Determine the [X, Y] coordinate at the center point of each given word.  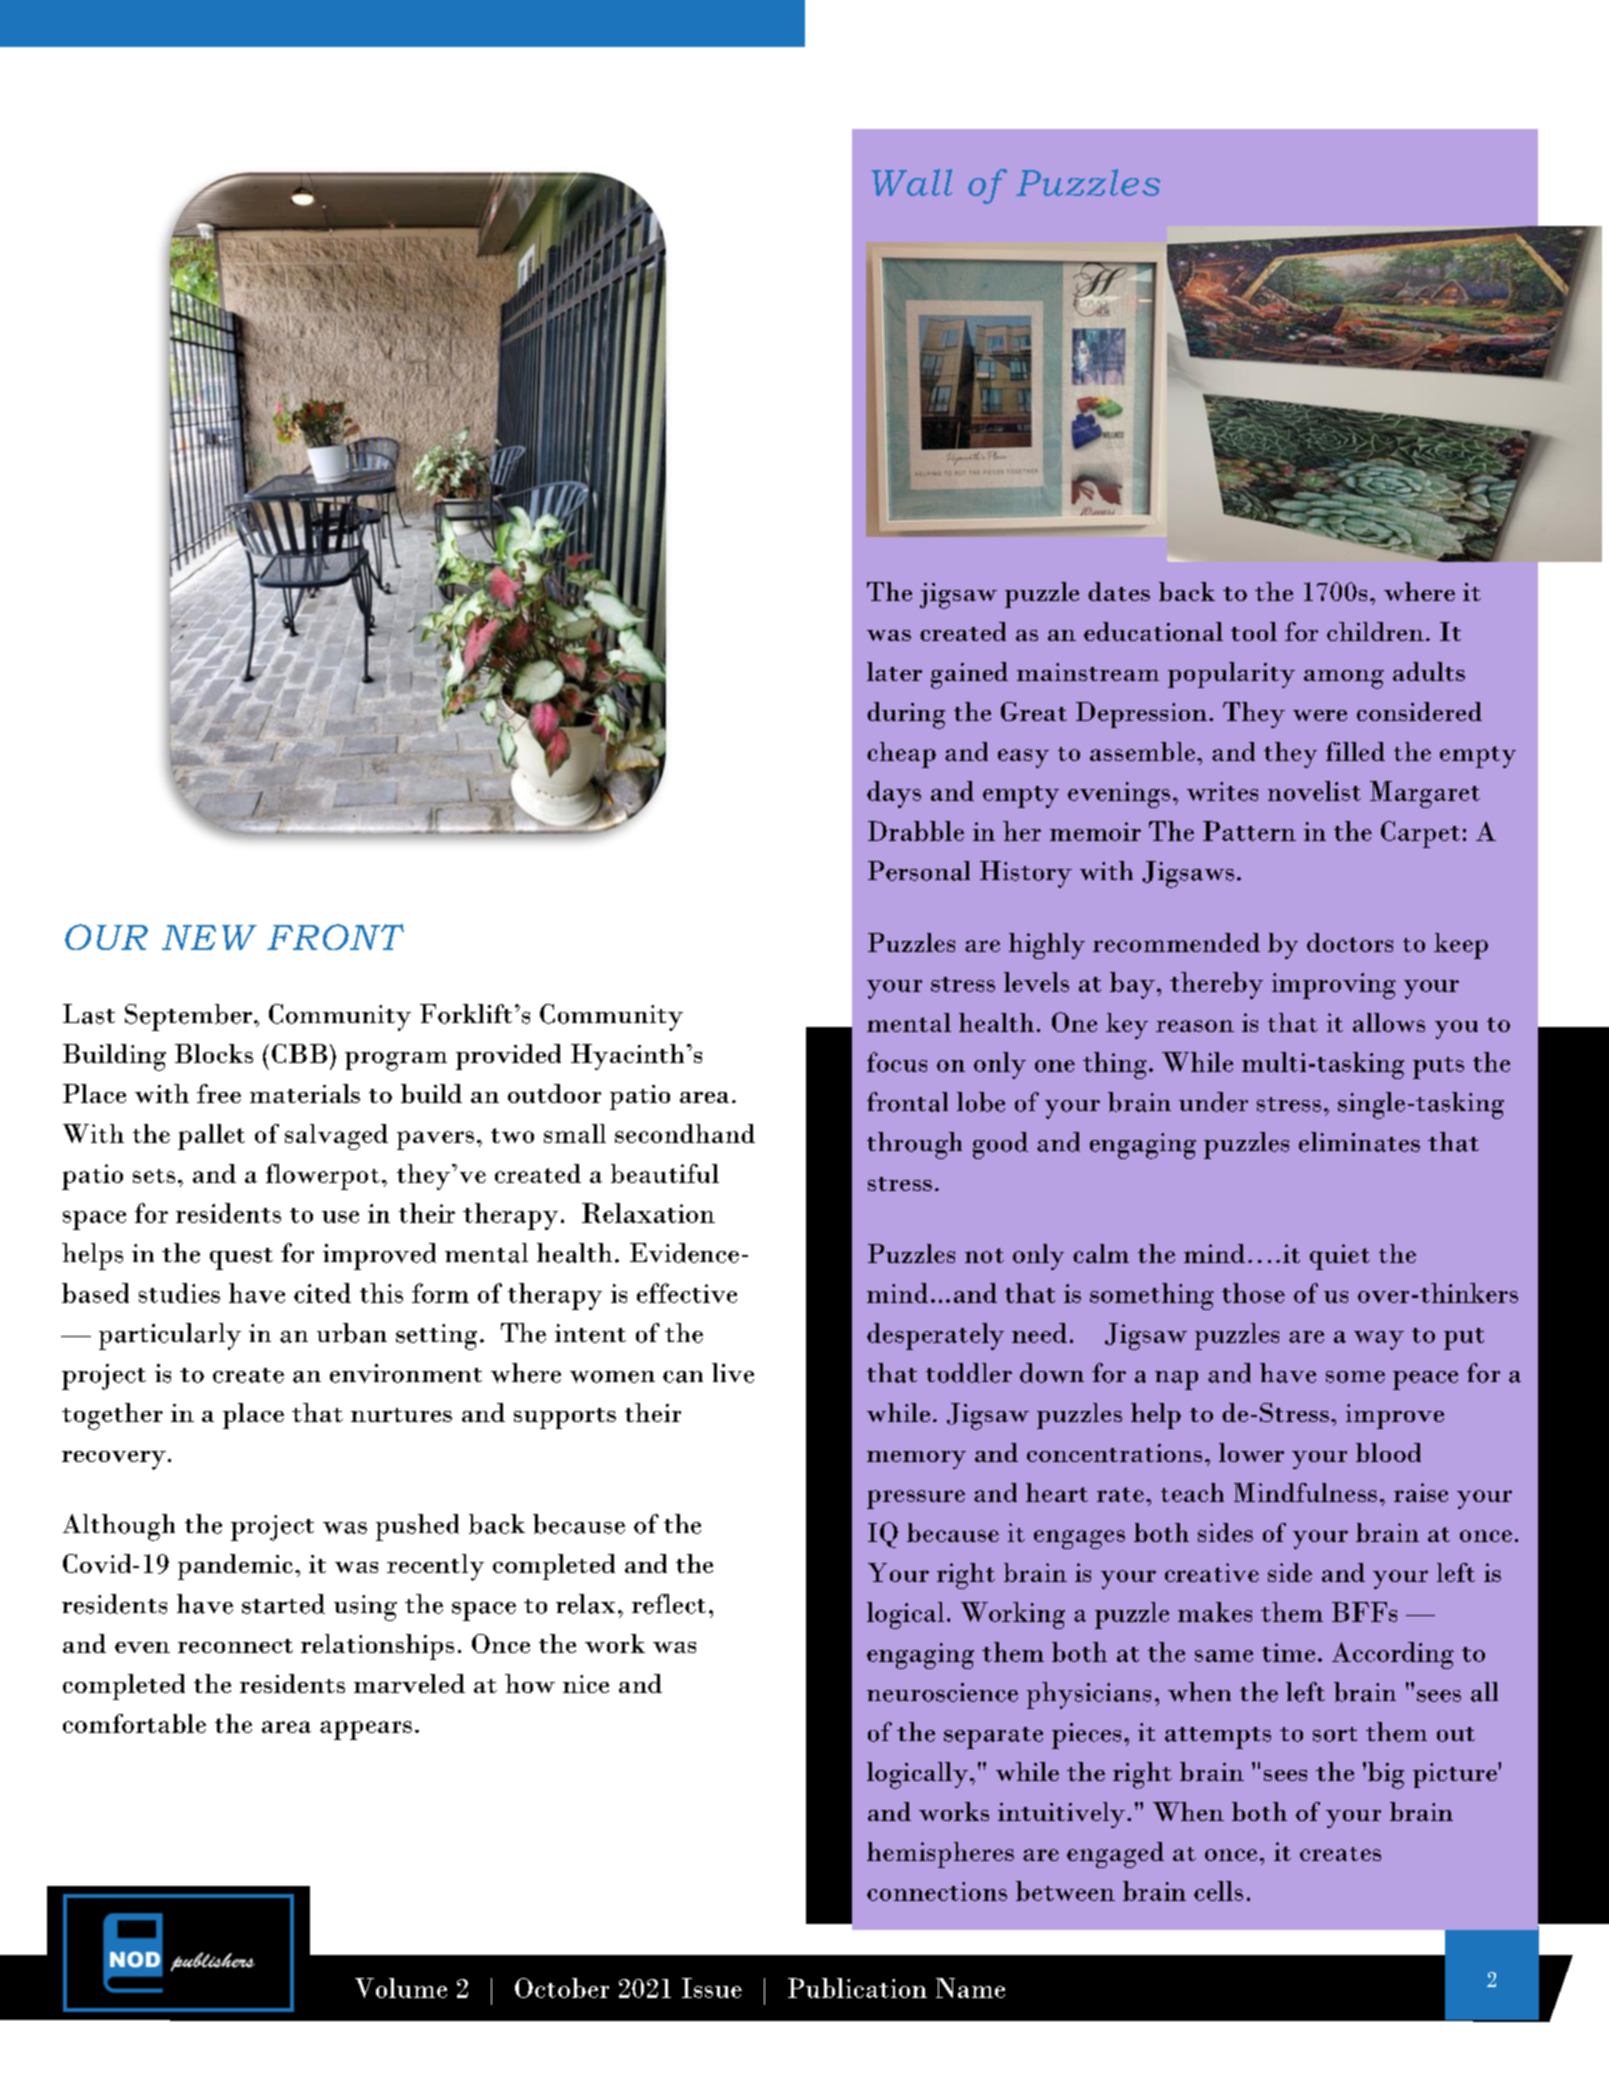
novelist [1314, 791]
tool [1254, 631]
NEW [209, 937]
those [1253, 1293]
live [733, 1373]
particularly [170, 1336]
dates [1119, 591]
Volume [401, 1988]
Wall [912, 182]
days [894, 794]
